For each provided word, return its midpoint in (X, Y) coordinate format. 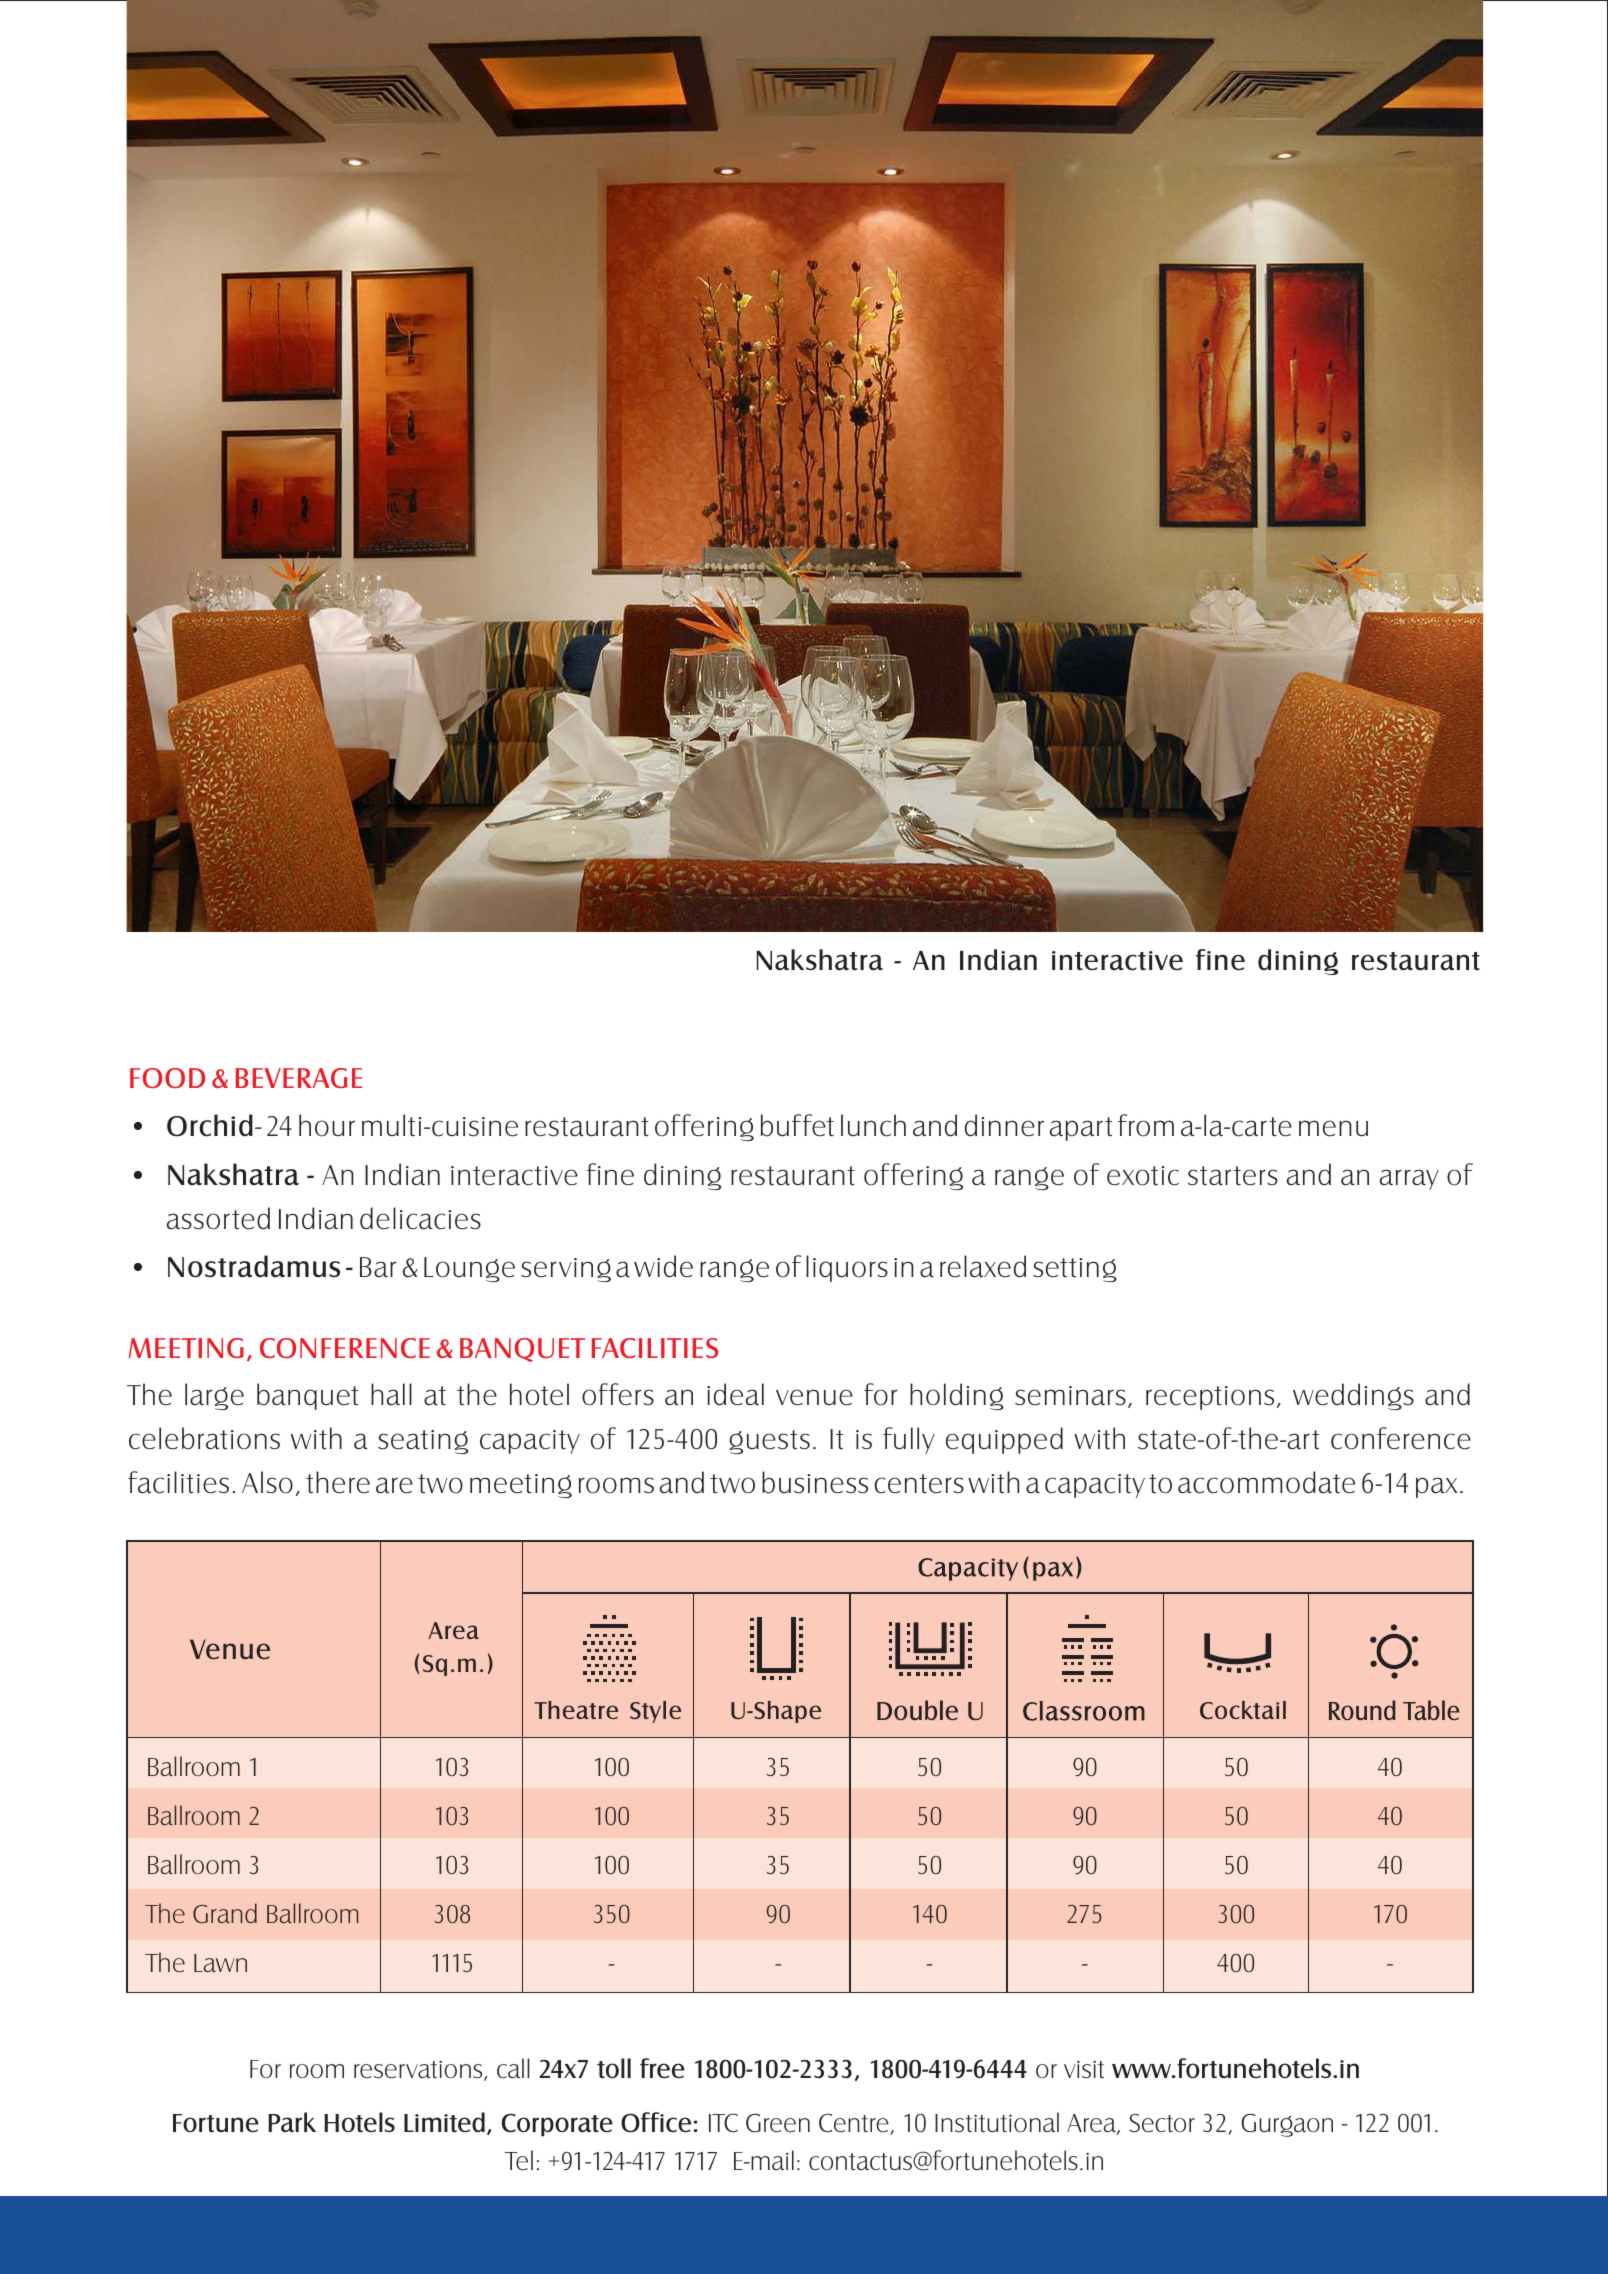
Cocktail (1243, 1710)
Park (292, 2122)
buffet (797, 1125)
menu (1333, 1128)
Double (917, 1710)
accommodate (1266, 1482)
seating (423, 1442)
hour (327, 1125)
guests (769, 1442)
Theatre (576, 1710)
